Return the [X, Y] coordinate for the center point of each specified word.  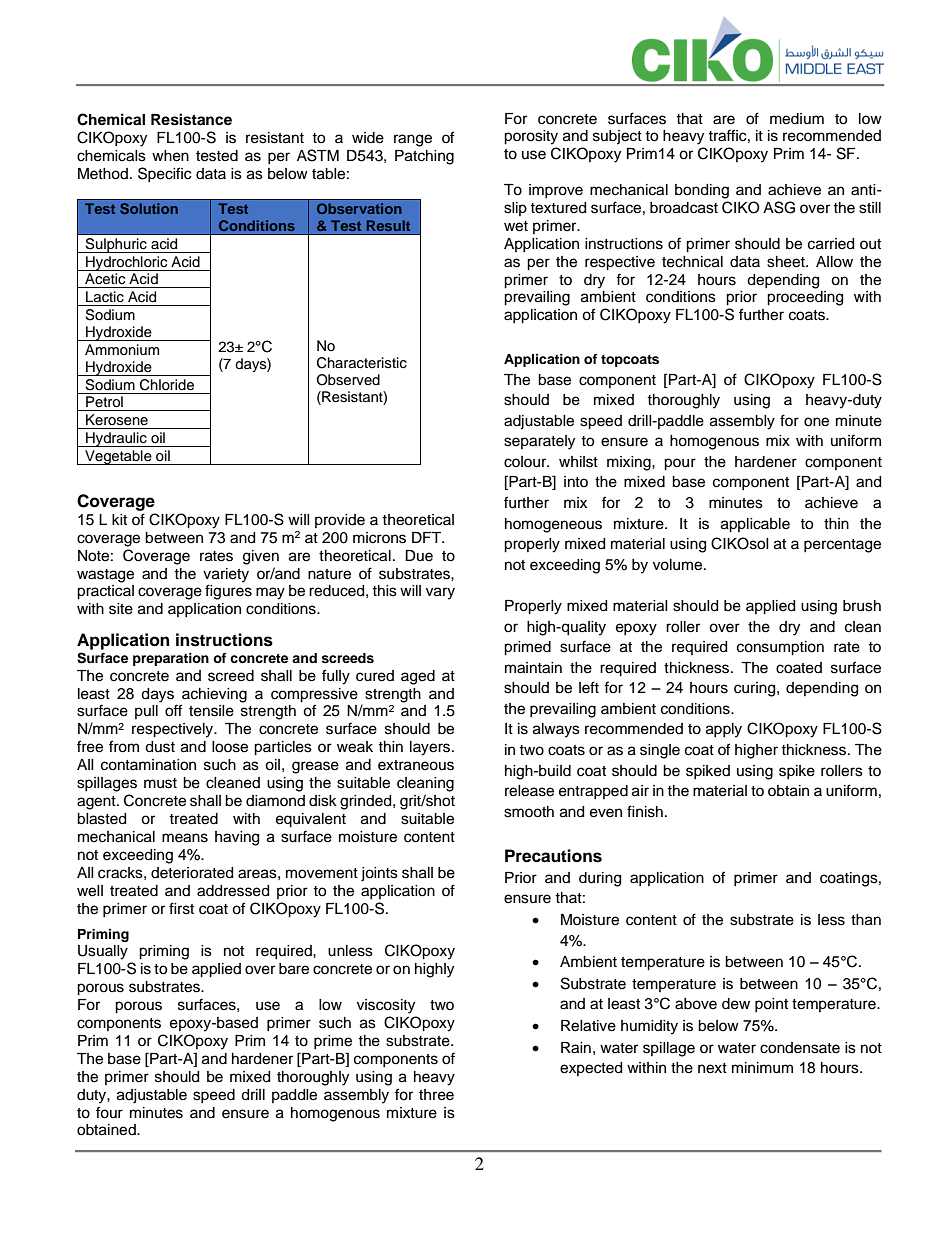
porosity [531, 137]
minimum [762, 1068]
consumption [780, 648]
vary [440, 593]
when [170, 156]
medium [797, 119]
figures [228, 592]
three [436, 1095]
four [109, 1112]
